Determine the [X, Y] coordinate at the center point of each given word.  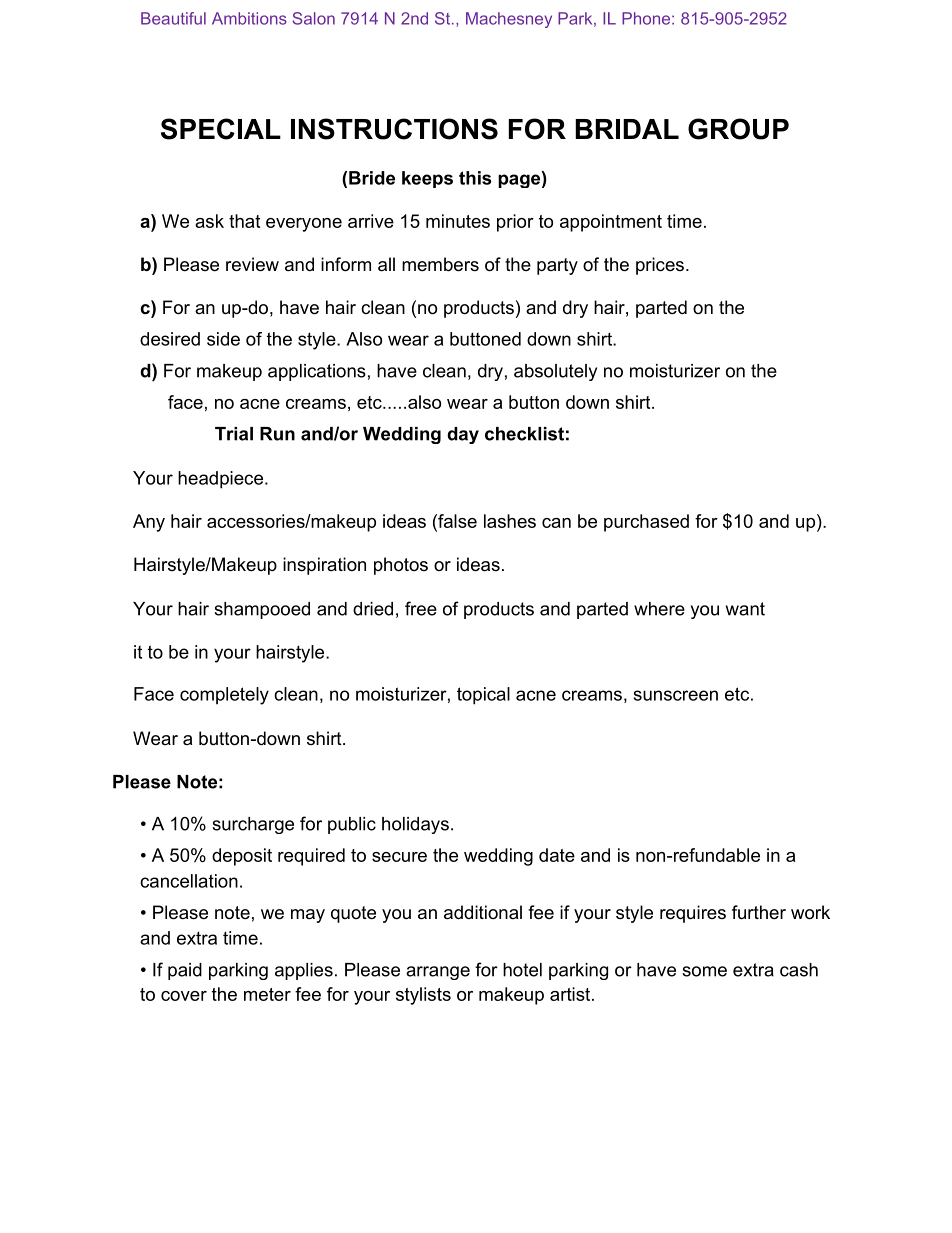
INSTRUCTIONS [394, 129]
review [252, 264]
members [440, 264]
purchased [646, 523]
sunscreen [676, 695]
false [456, 521]
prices [660, 266]
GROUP [738, 129]
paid [185, 971]
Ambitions [249, 18]
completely [224, 696]
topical [483, 696]
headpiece [220, 480]
